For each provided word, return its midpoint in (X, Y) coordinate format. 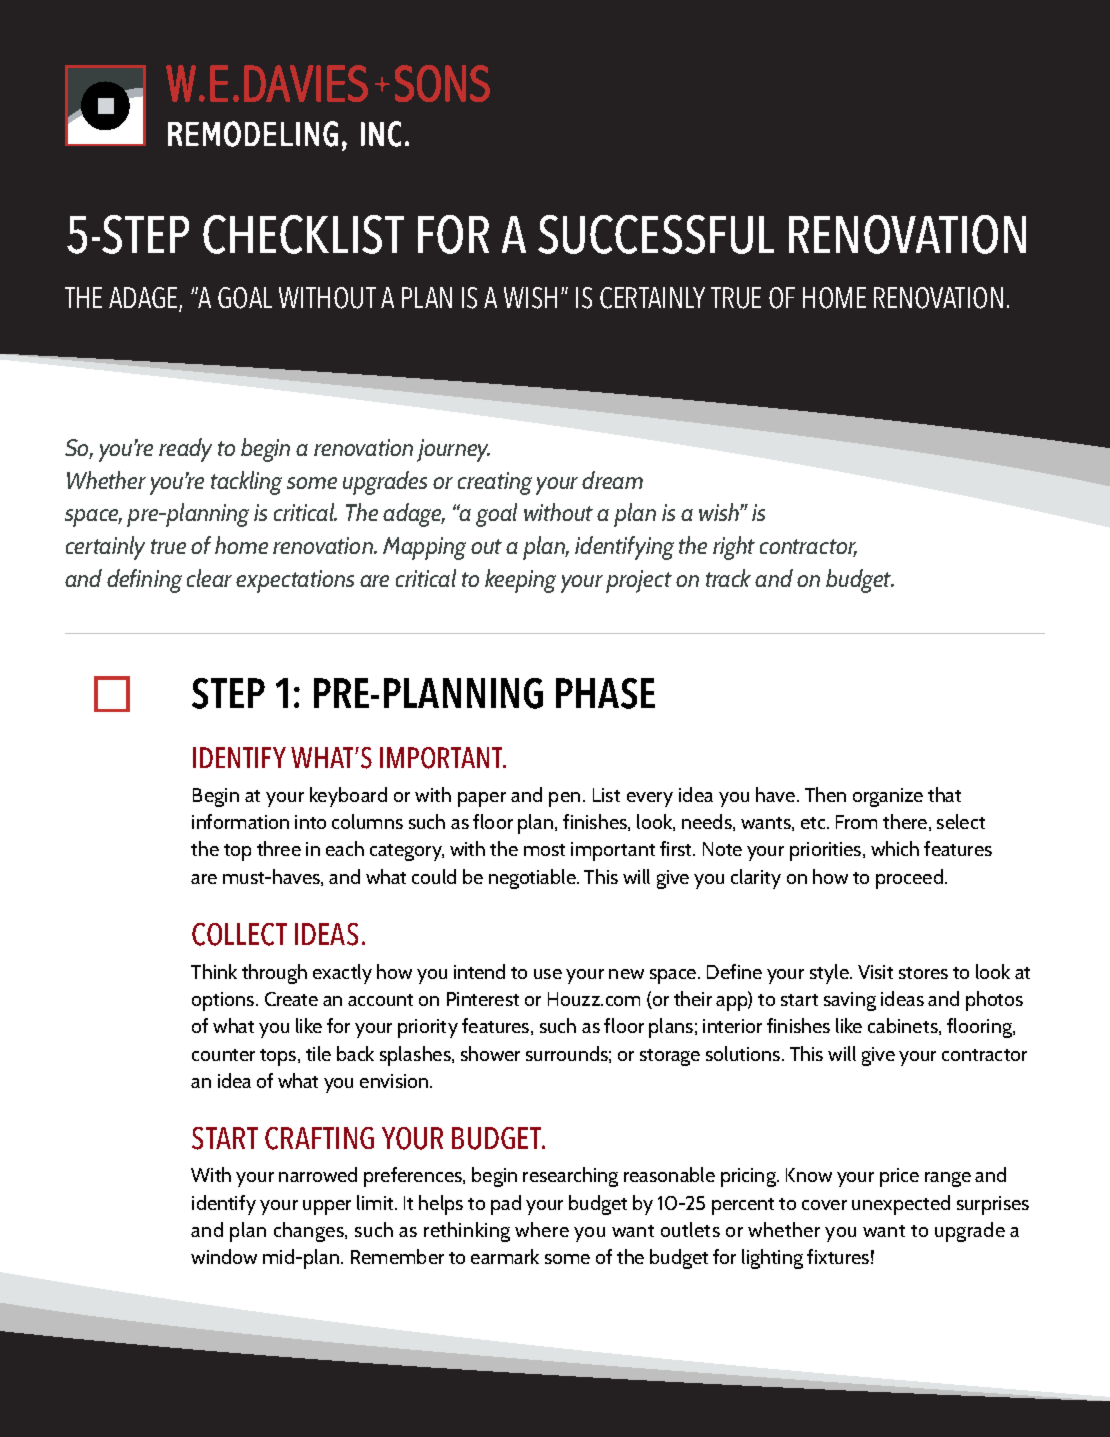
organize (888, 797)
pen (564, 799)
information (240, 821)
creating (495, 483)
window (224, 1256)
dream (612, 480)
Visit (875, 972)
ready (185, 450)
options (224, 1001)
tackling (246, 483)
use (548, 974)
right (734, 548)
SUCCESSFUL (656, 234)
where (542, 1229)
